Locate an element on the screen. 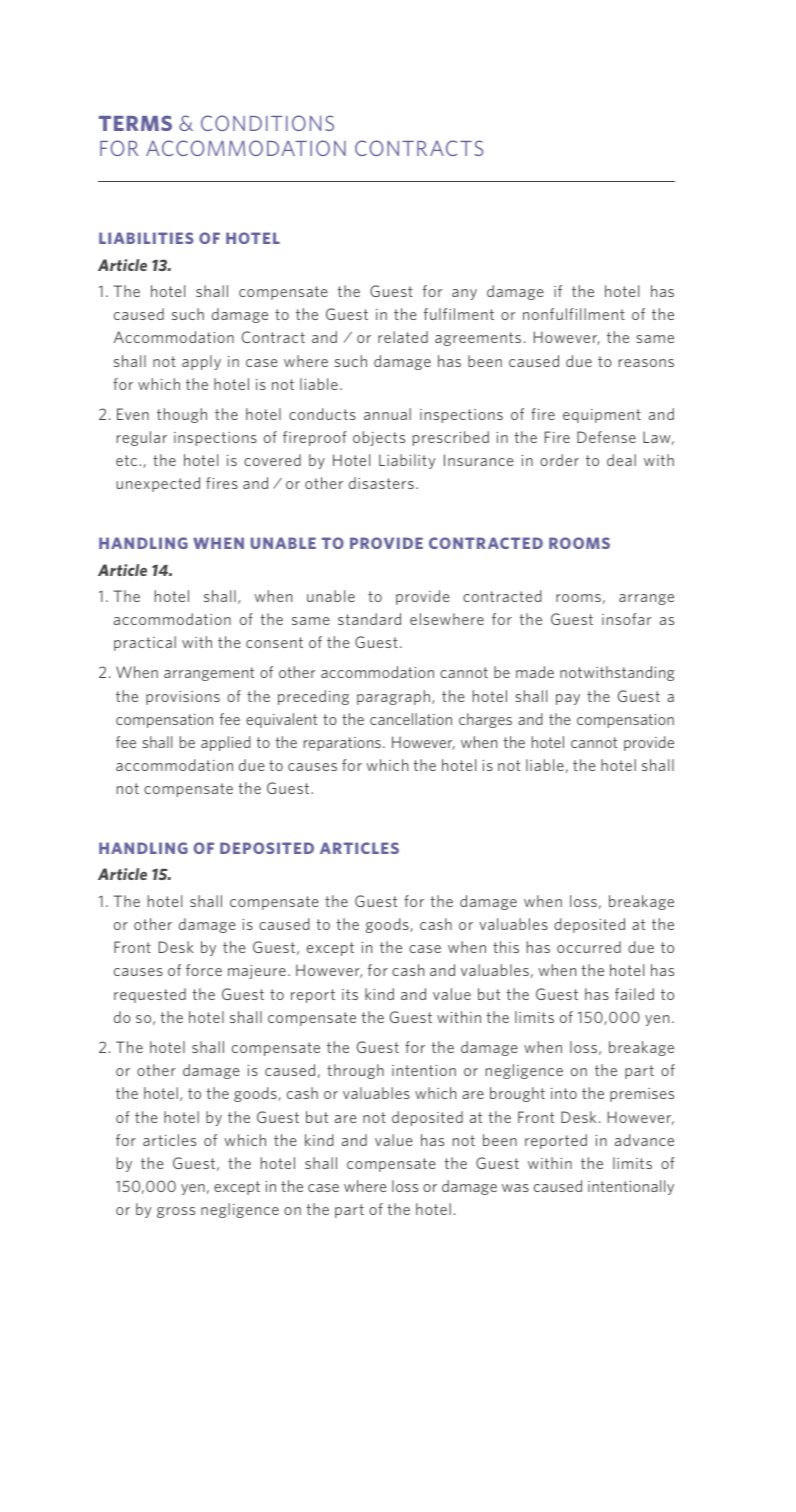  though is located at coordinates (182, 415).
